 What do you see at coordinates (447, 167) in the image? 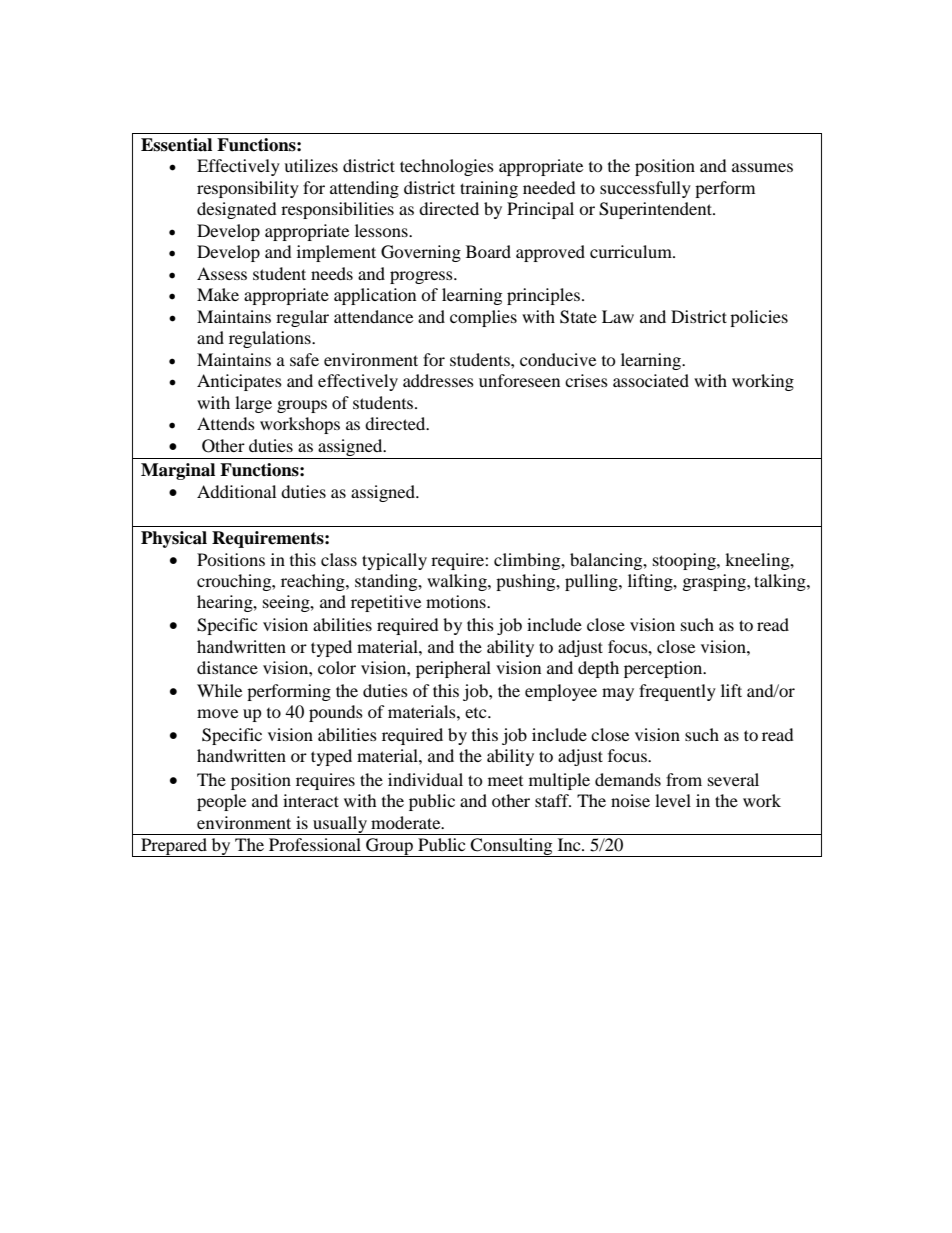
I see `technologies` at bounding box center [447, 167].
